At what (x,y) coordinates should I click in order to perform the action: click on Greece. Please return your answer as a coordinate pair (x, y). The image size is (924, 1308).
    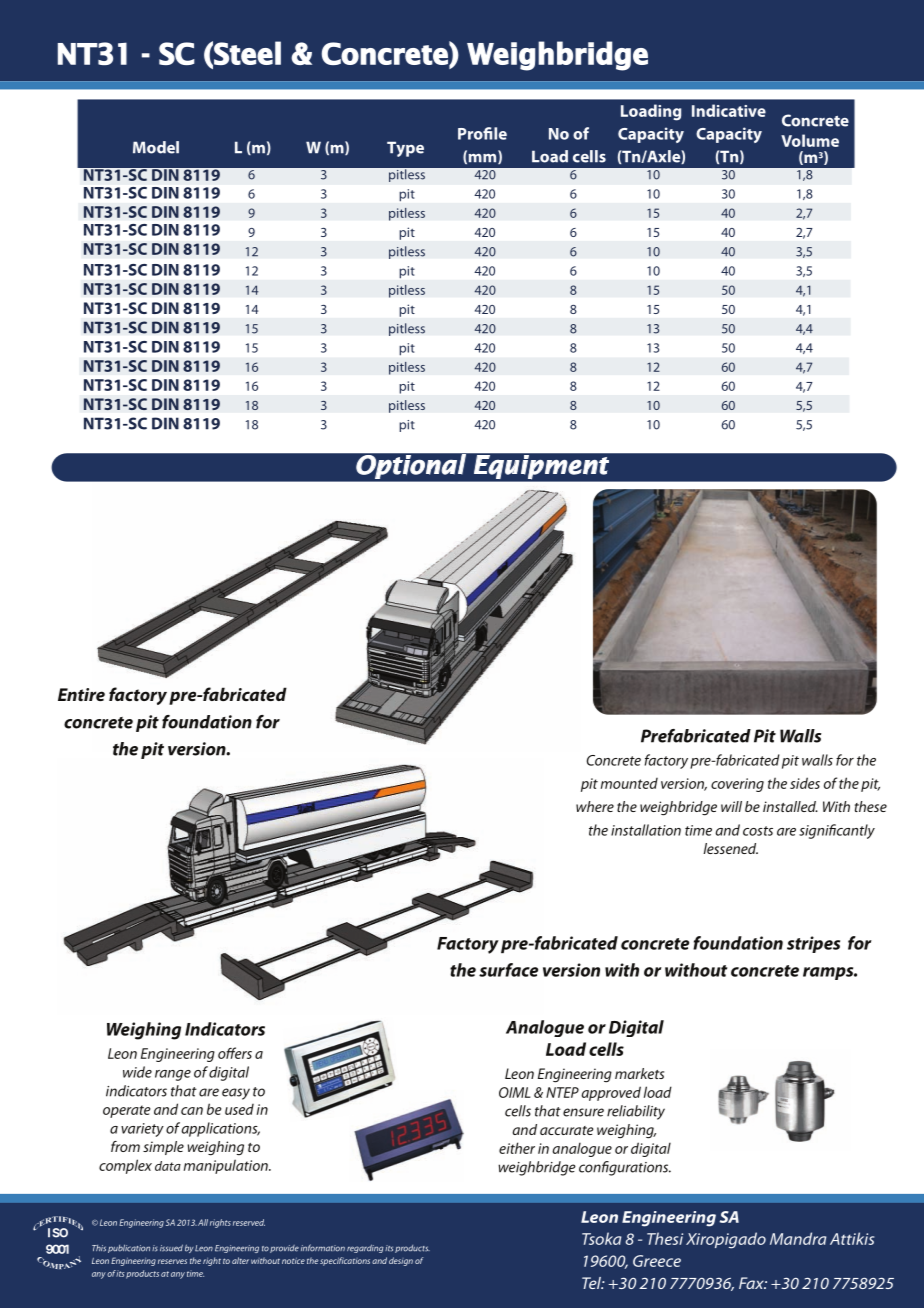
    Looking at the image, I should click on (657, 1261).
